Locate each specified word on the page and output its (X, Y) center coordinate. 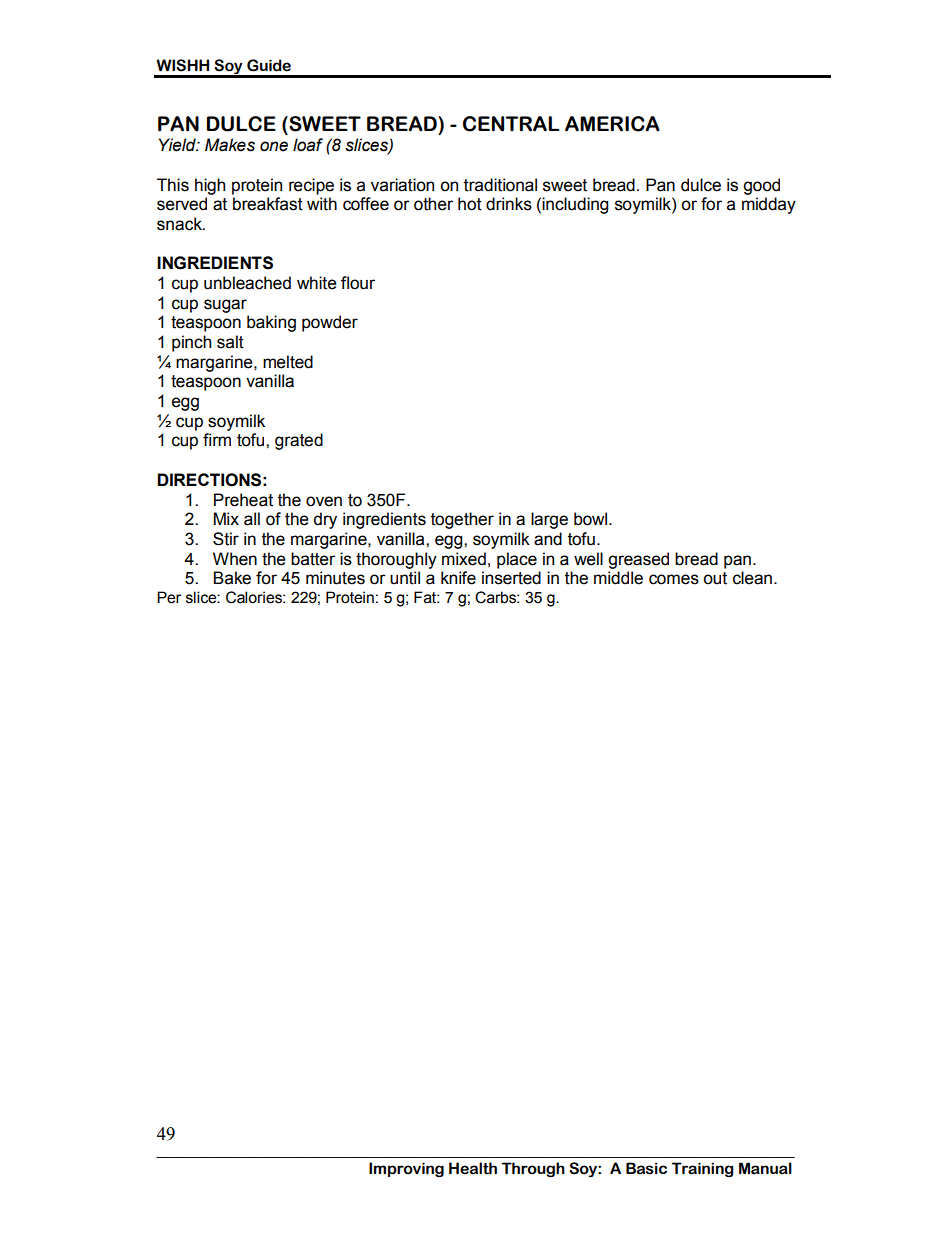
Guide (269, 65)
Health (473, 1168)
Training (702, 1169)
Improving (406, 1170)
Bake (232, 578)
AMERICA (612, 124)
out (715, 578)
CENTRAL (511, 124)
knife (458, 578)
